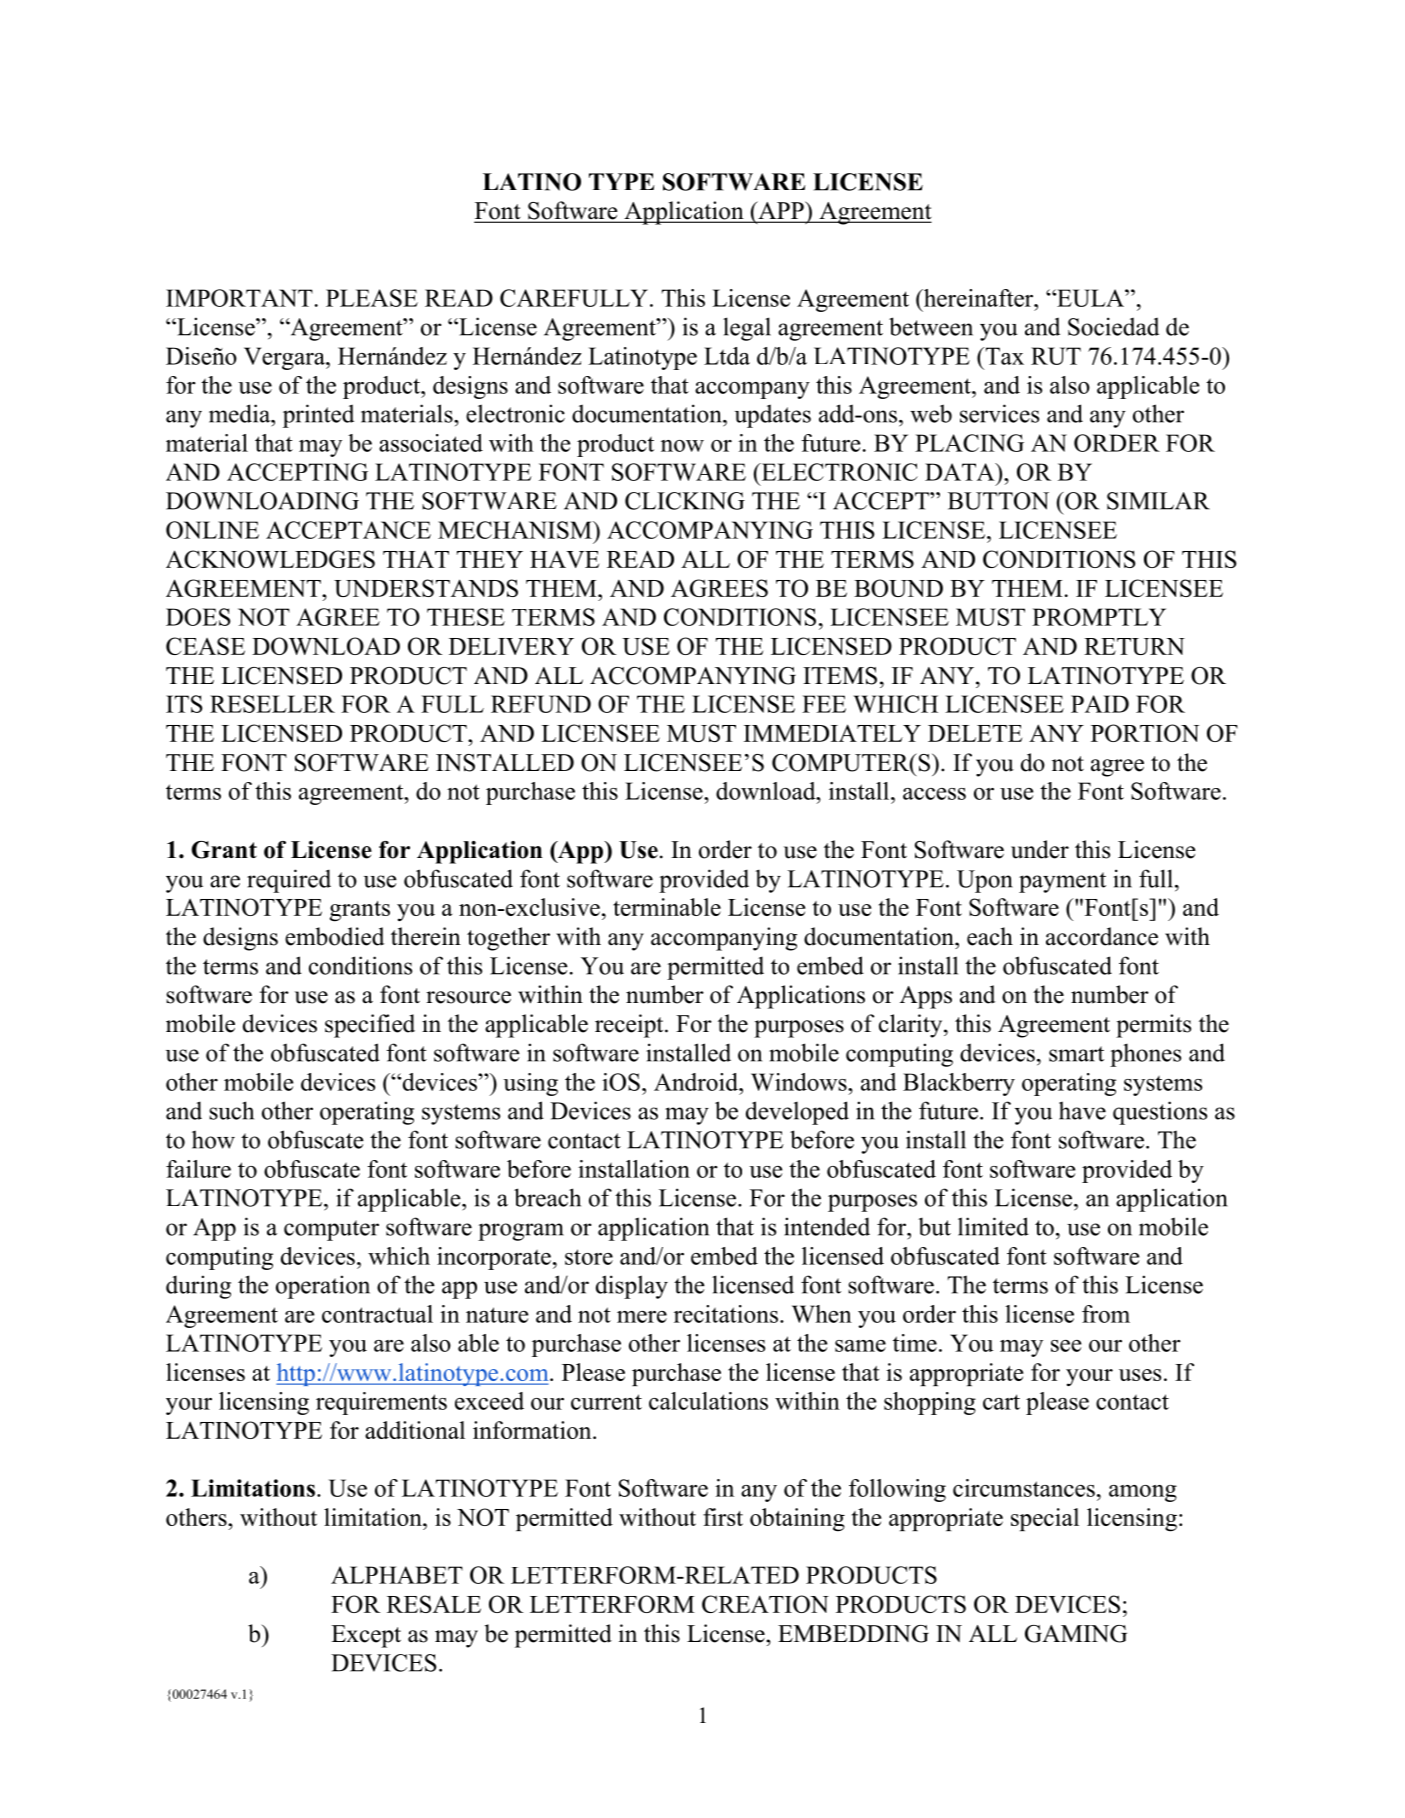  Describe the element at coordinates (1056, 356) in the screenshot. I see `RUT` at that location.
